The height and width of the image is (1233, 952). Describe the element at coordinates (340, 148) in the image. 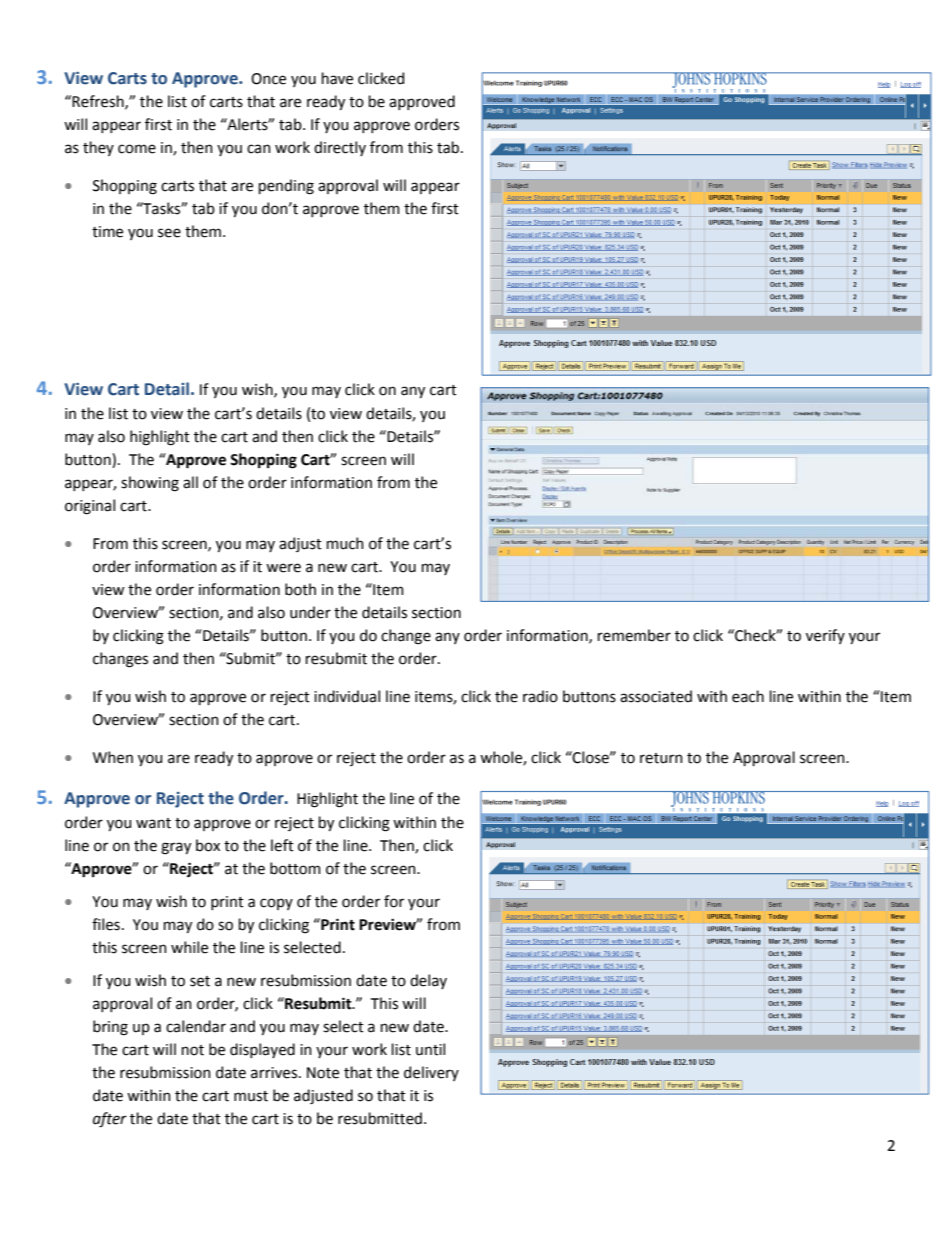

I see `directly` at that location.
